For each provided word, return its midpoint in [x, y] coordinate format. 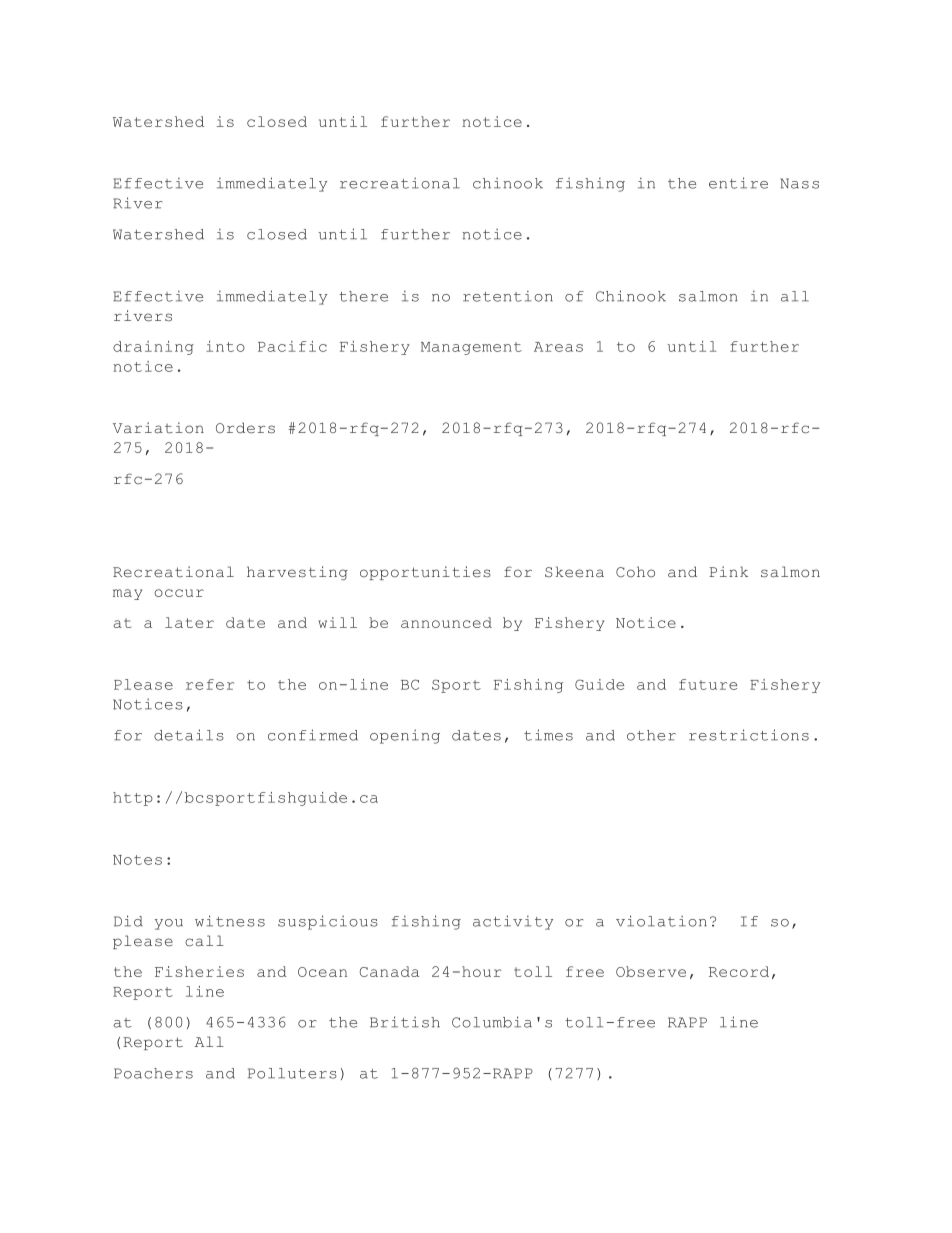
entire [738, 183]
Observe [651, 971]
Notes [137, 860]
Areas [558, 347]
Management [471, 348]
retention [508, 296]
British [405, 1022]
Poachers [153, 1073]
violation [661, 921]
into [225, 346]
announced [446, 622]
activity [513, 922]
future [708, 684]
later [189, 622]
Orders [245, 427]
